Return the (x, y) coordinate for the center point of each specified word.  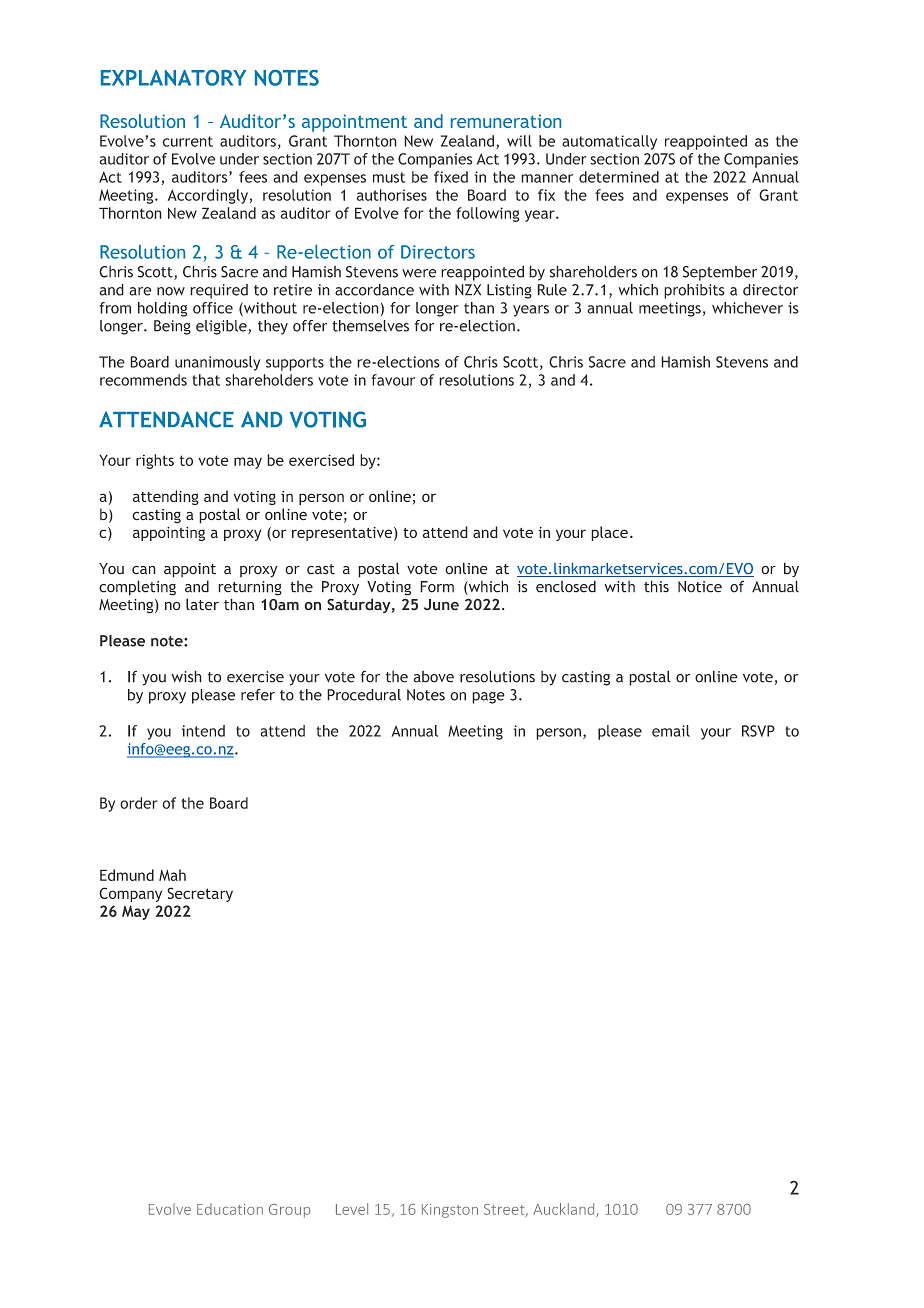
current (187, 141)
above (434, 677)
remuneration (506, 121)
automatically (609, 142)
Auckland (565, 1210)
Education (230, 1209)
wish (187, 676)
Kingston (450, 1211)
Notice (700, 587)
